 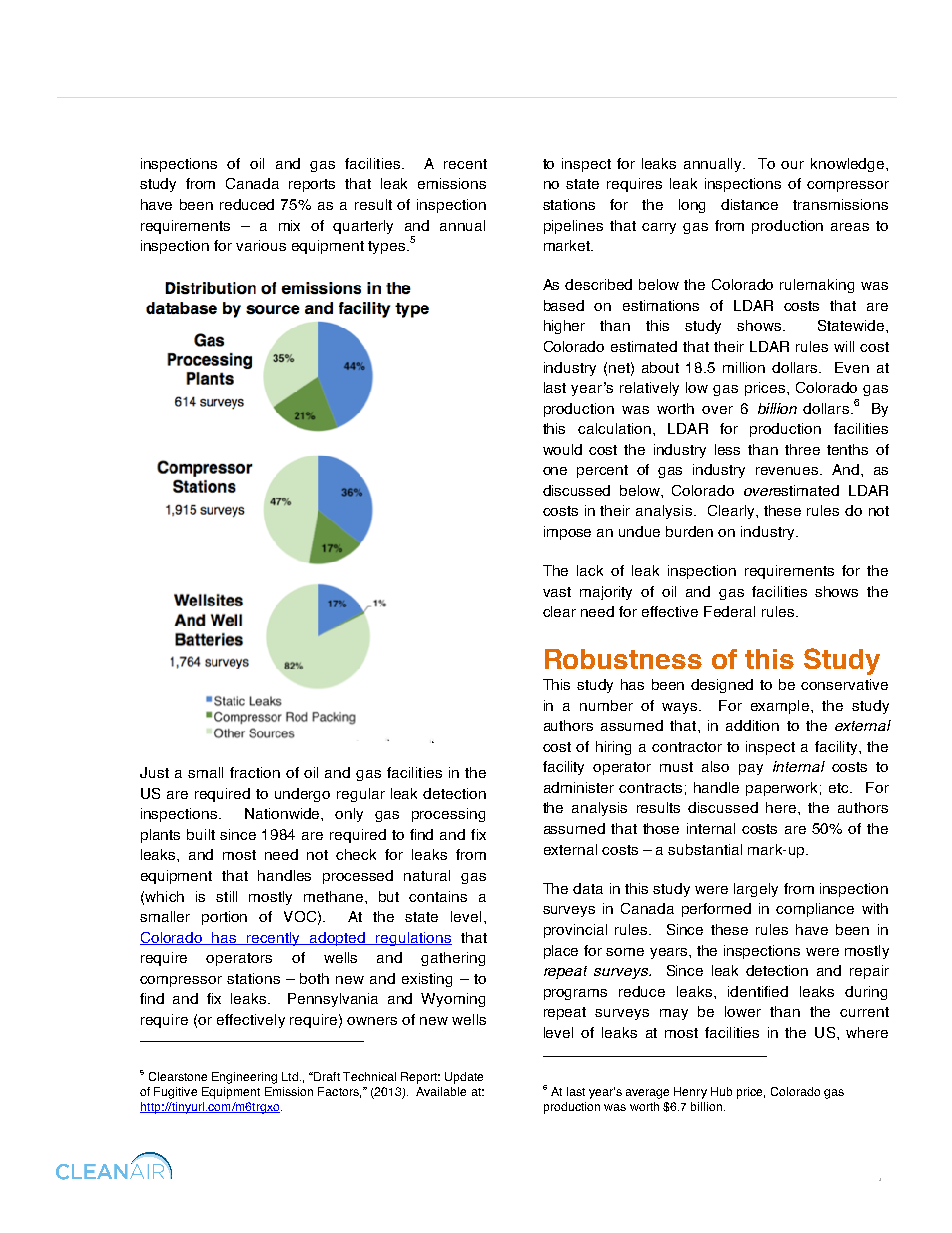 What do you see at coordinates (557, 592) in the screenshot?
I see `vast` at bounding box center [557, 592].
